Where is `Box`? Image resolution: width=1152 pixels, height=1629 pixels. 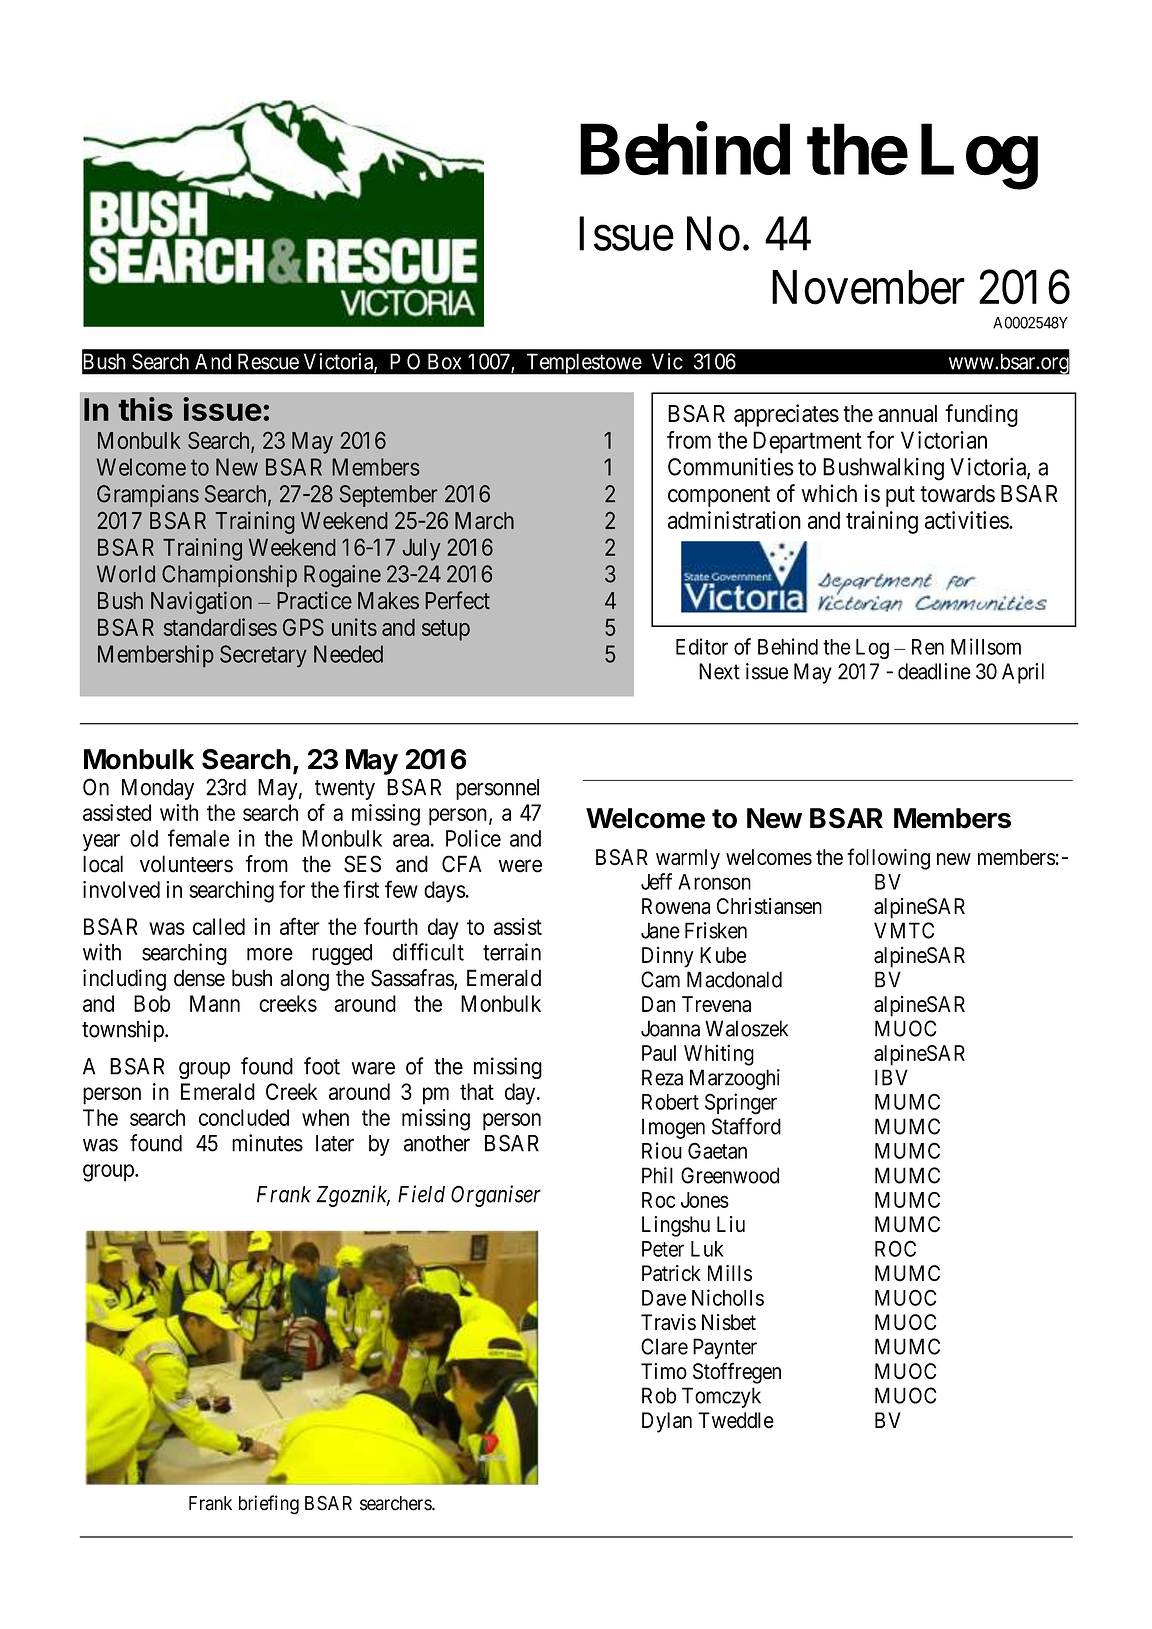
Box is located at coordinates (445, 361).
